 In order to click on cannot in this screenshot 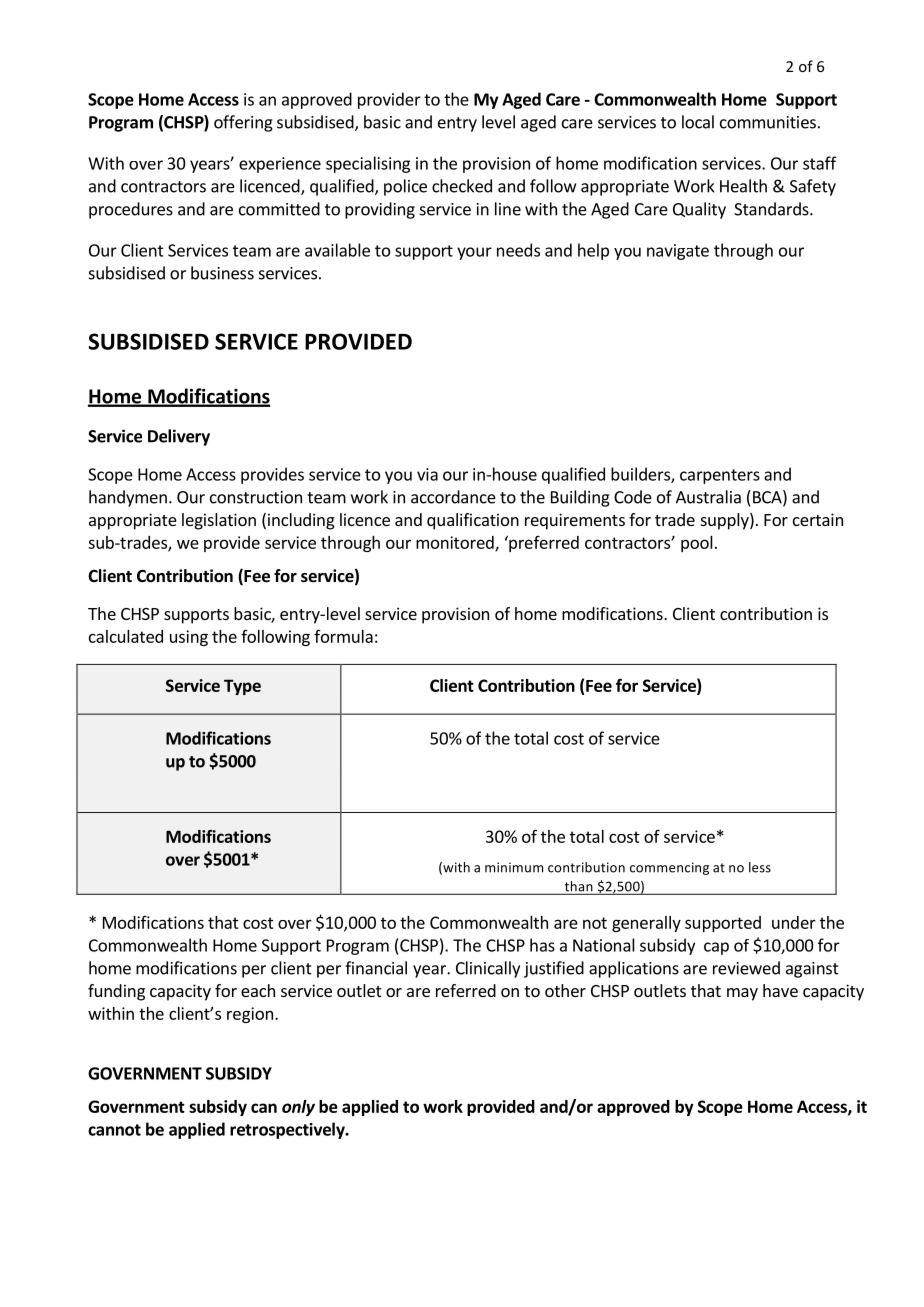, I will do `click(114, 1130)`.
